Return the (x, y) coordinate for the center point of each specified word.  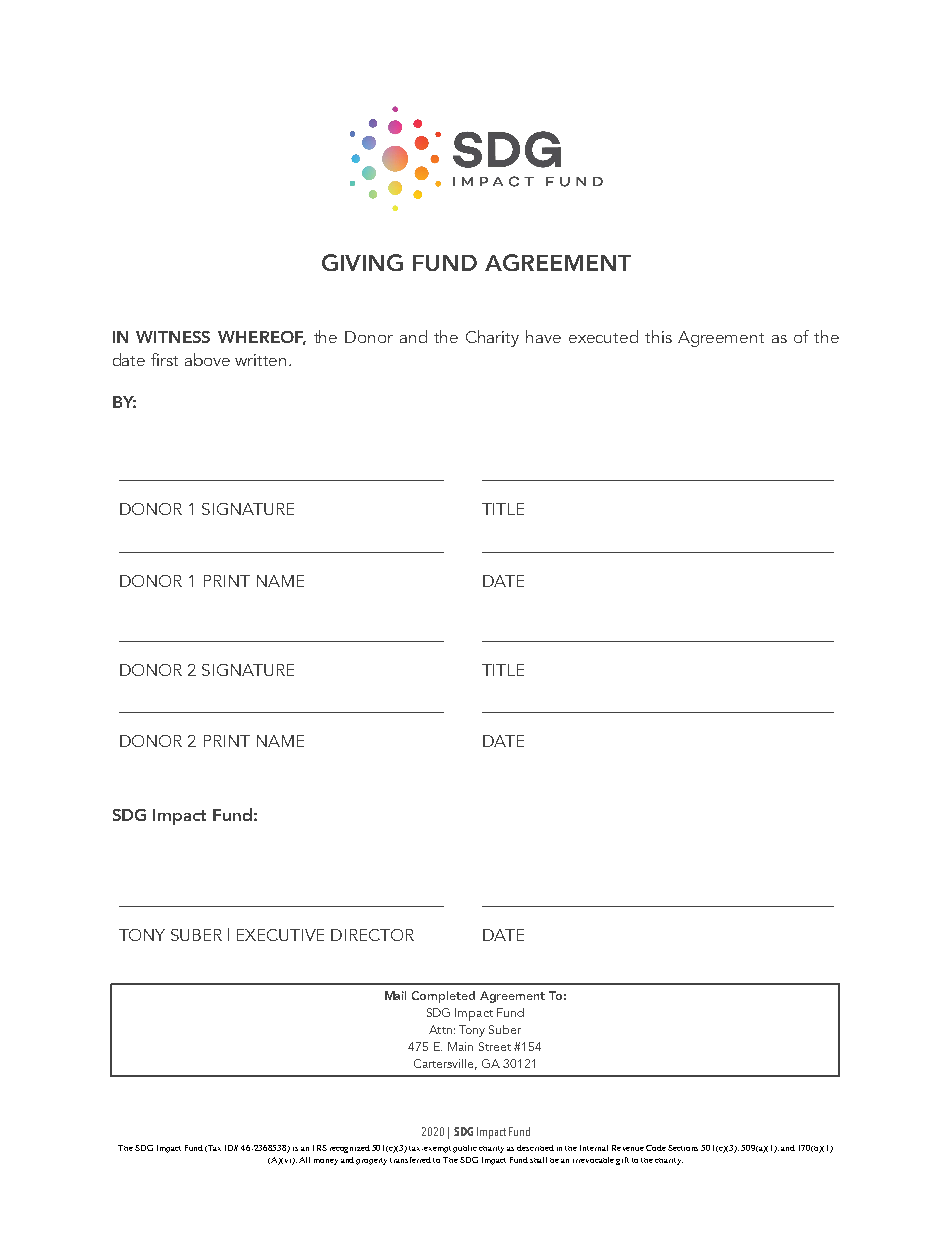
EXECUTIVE (280, 935)
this (658, 336)
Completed (443, 997)
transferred (410, 1160)
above (207, 359)
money (326, 1162)
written (260, 360)
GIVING (362, 262)
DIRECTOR (372, 935)
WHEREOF (262, 338)
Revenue (628, 1148)
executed (603, 336)
